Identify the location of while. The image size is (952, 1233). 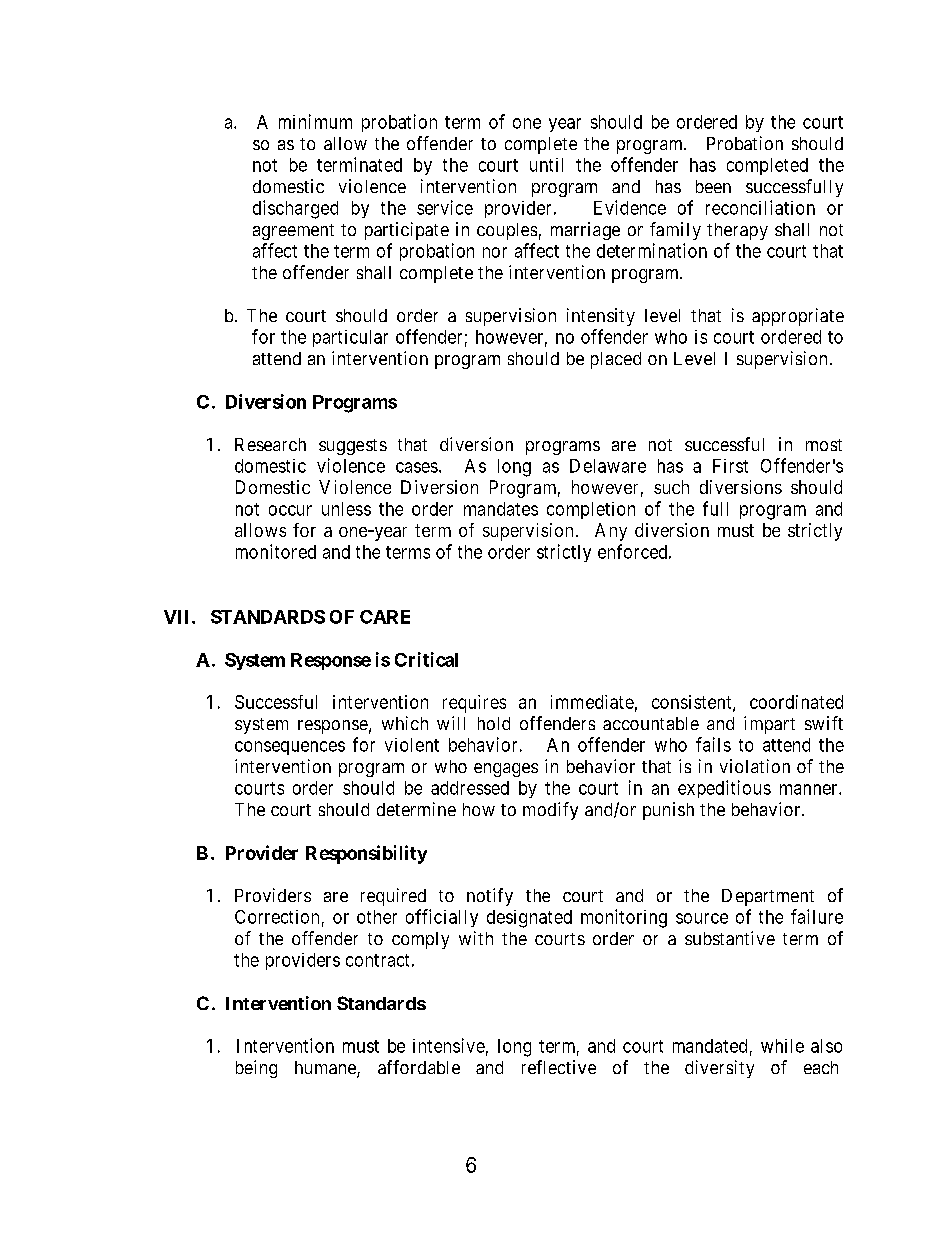
(782, 1046).
